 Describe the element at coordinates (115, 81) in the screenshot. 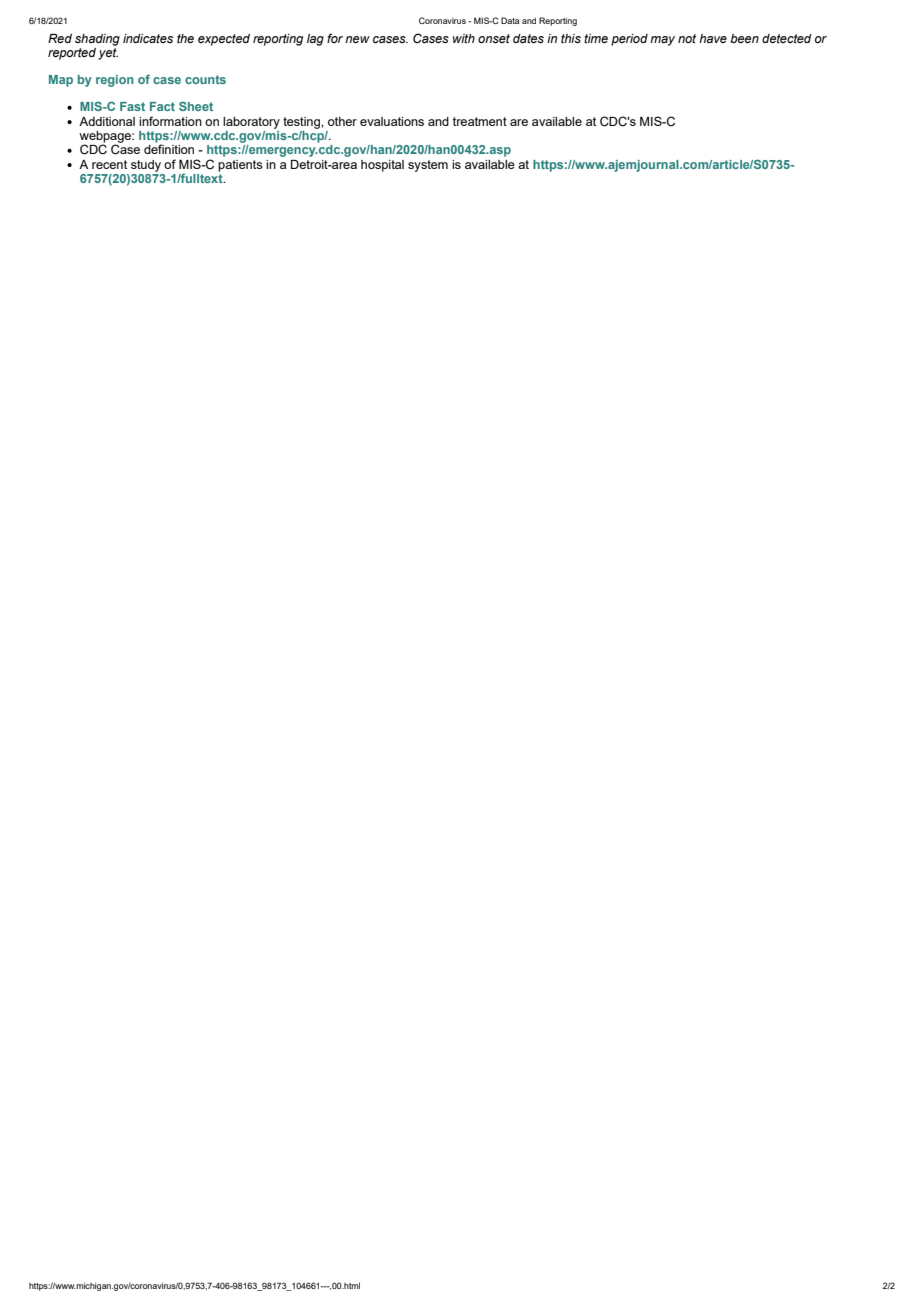

I see `region` at that location.
